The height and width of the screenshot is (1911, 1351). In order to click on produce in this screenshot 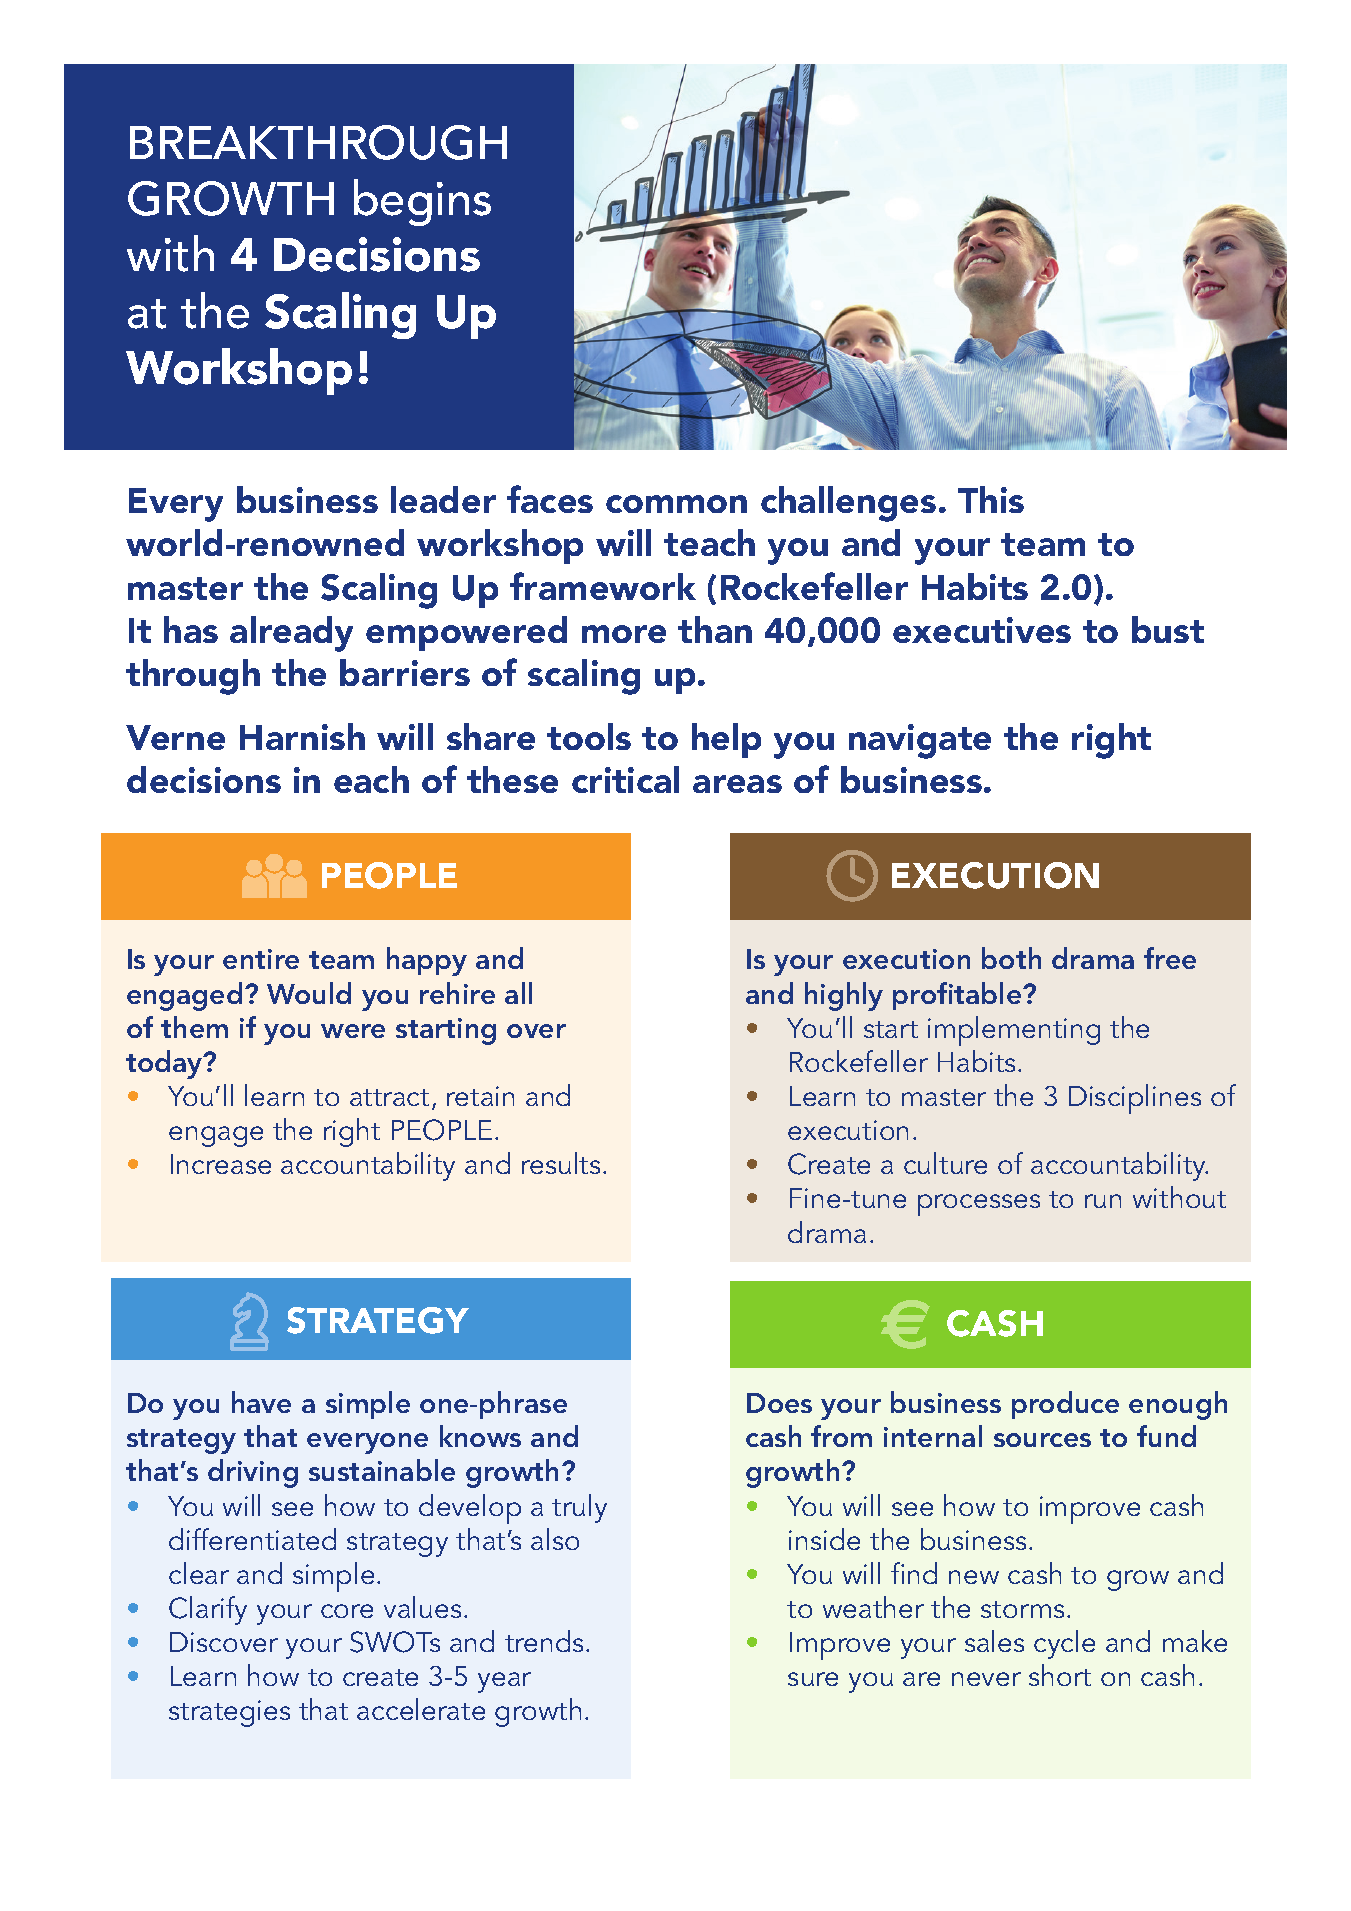, I will do `click(1065, 1405)`.
